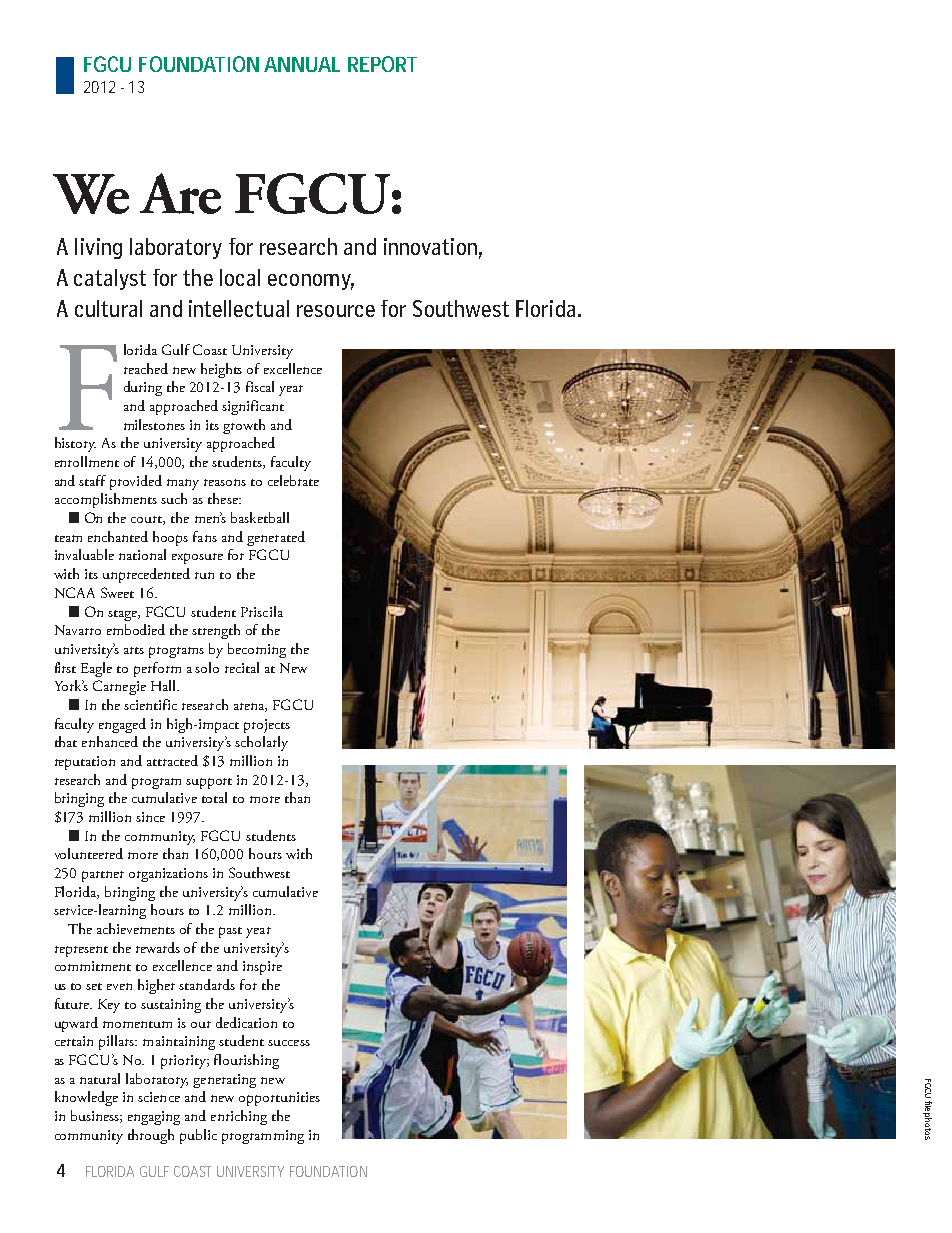  I want to click on cultural, so click(108, 308).
